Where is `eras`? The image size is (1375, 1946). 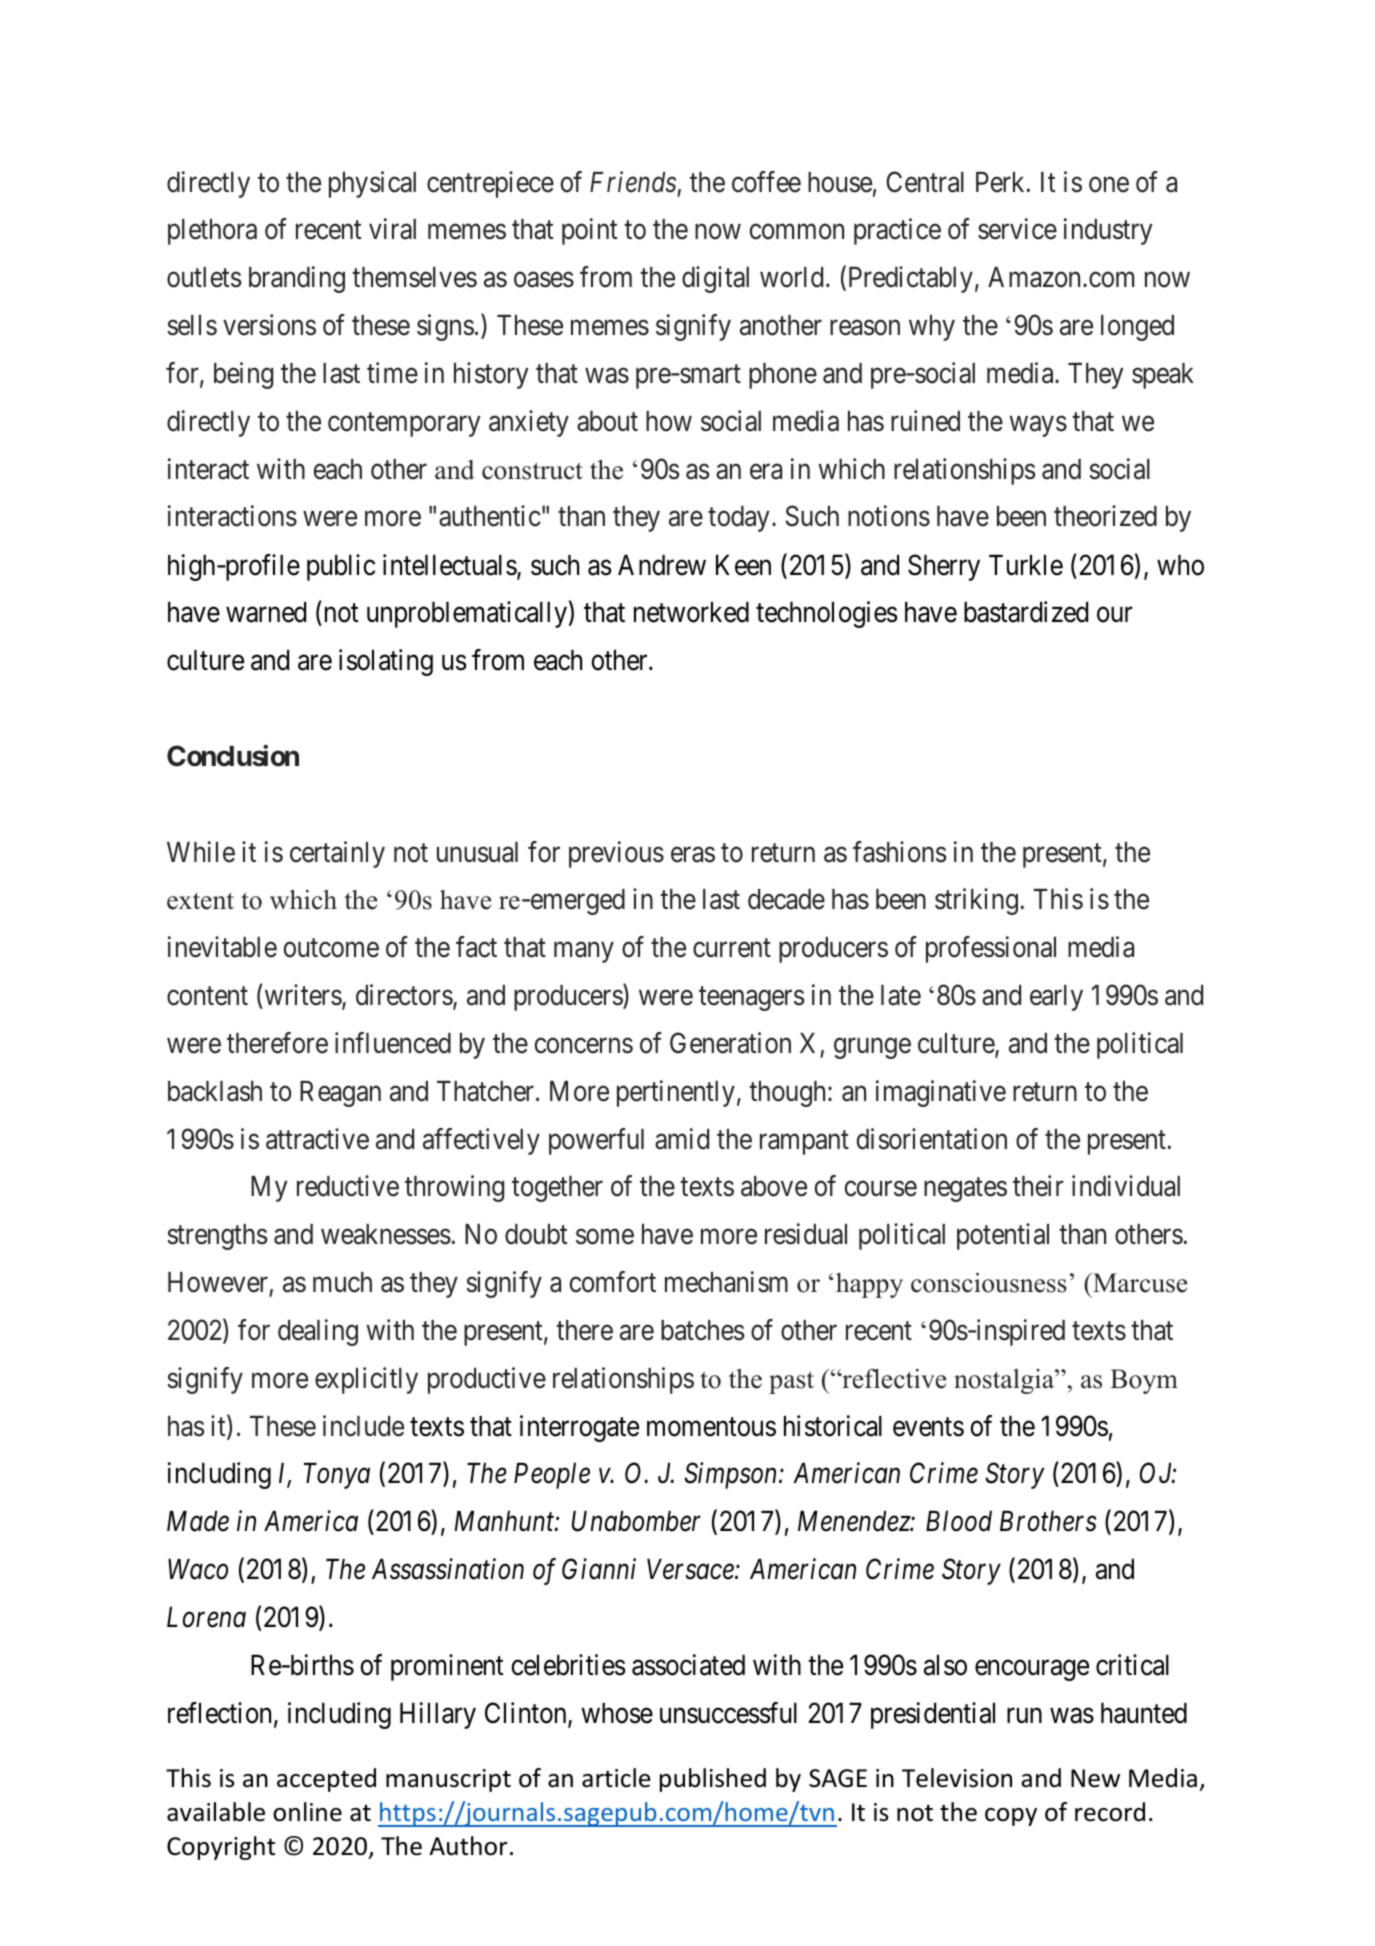
eras is located at coordinates (693, 855).
